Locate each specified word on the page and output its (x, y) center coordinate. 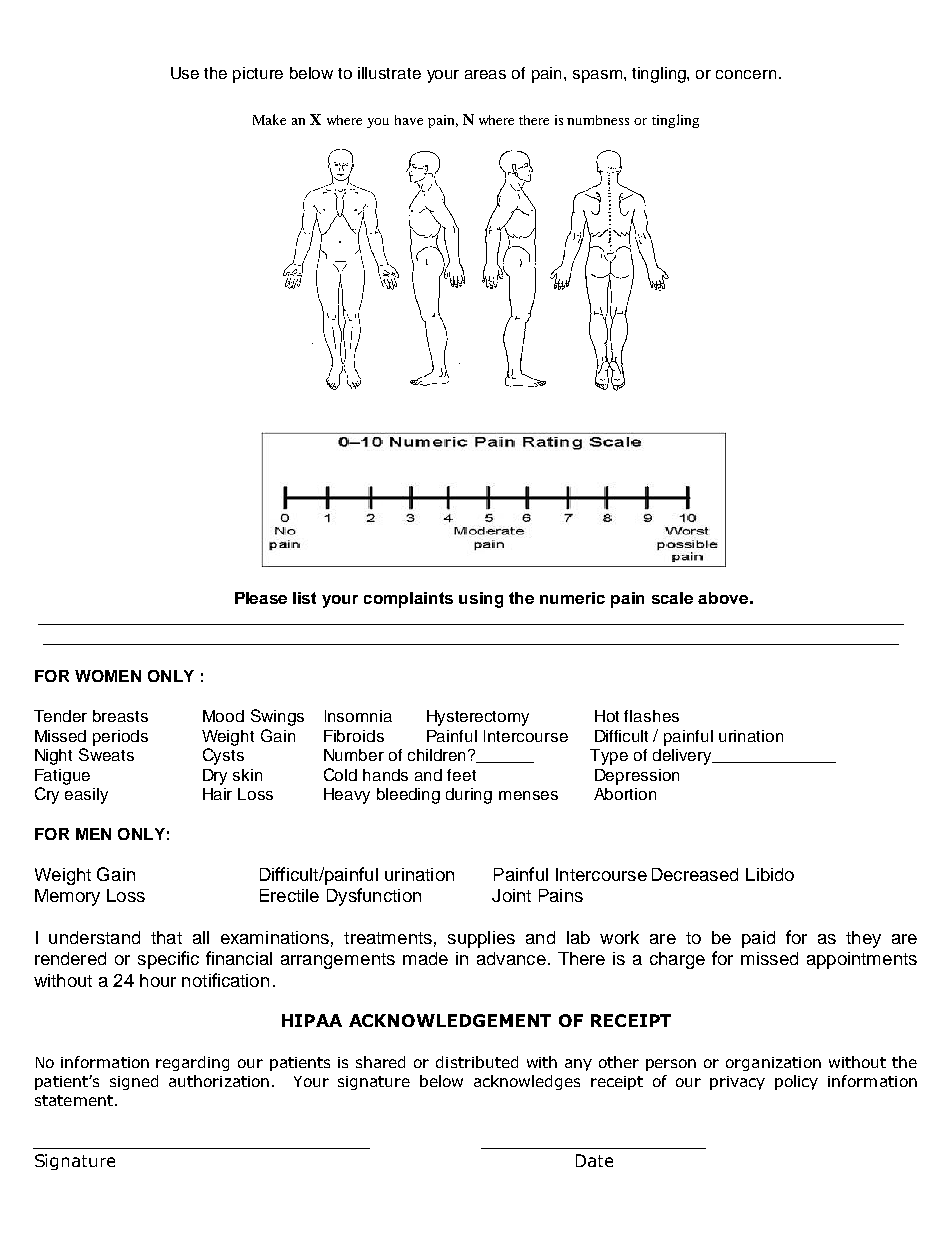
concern (746, 74)
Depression (637, 777)
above (723, 598)
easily (86, 796)
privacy (737, 1083)
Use (185, 73)
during (469, 796)
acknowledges (527, 1082)
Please (261, 598)
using (481, 600)
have (409, 120)
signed (134, 1082)
